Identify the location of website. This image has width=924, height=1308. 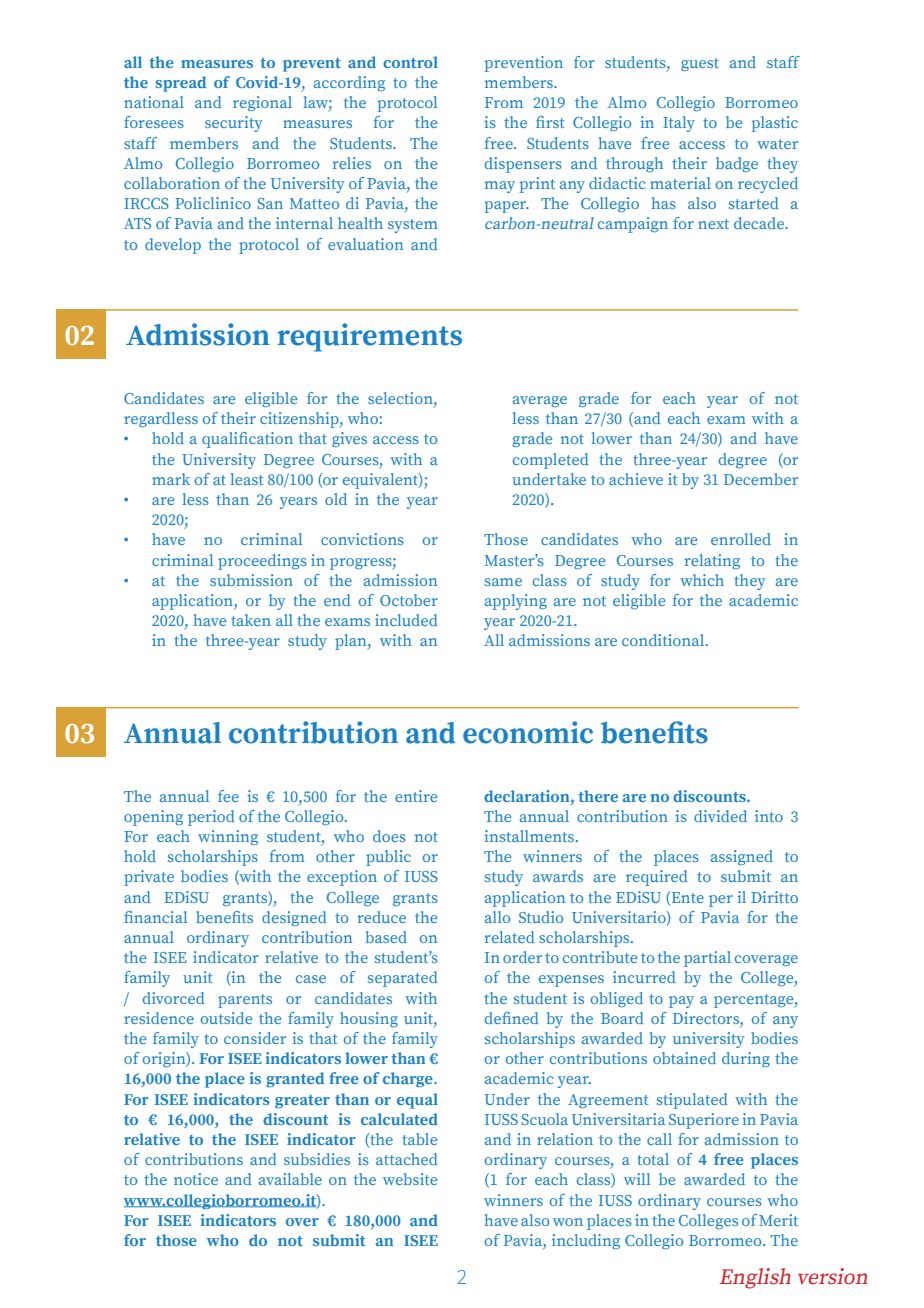
(410, 1179).
